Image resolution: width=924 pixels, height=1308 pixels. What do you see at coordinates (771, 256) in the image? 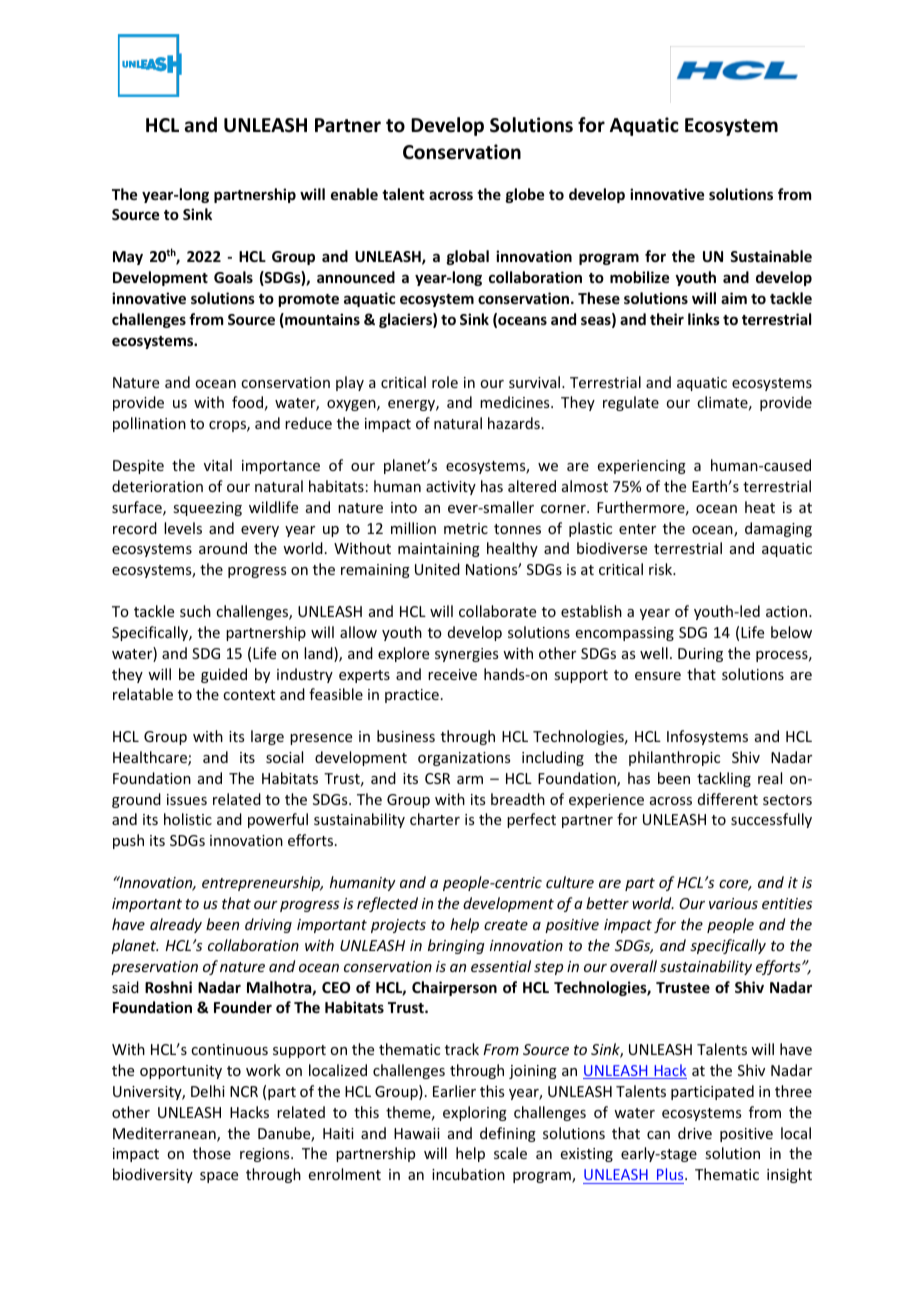
I see `Sustainable` at bounding box center [771, 256].
